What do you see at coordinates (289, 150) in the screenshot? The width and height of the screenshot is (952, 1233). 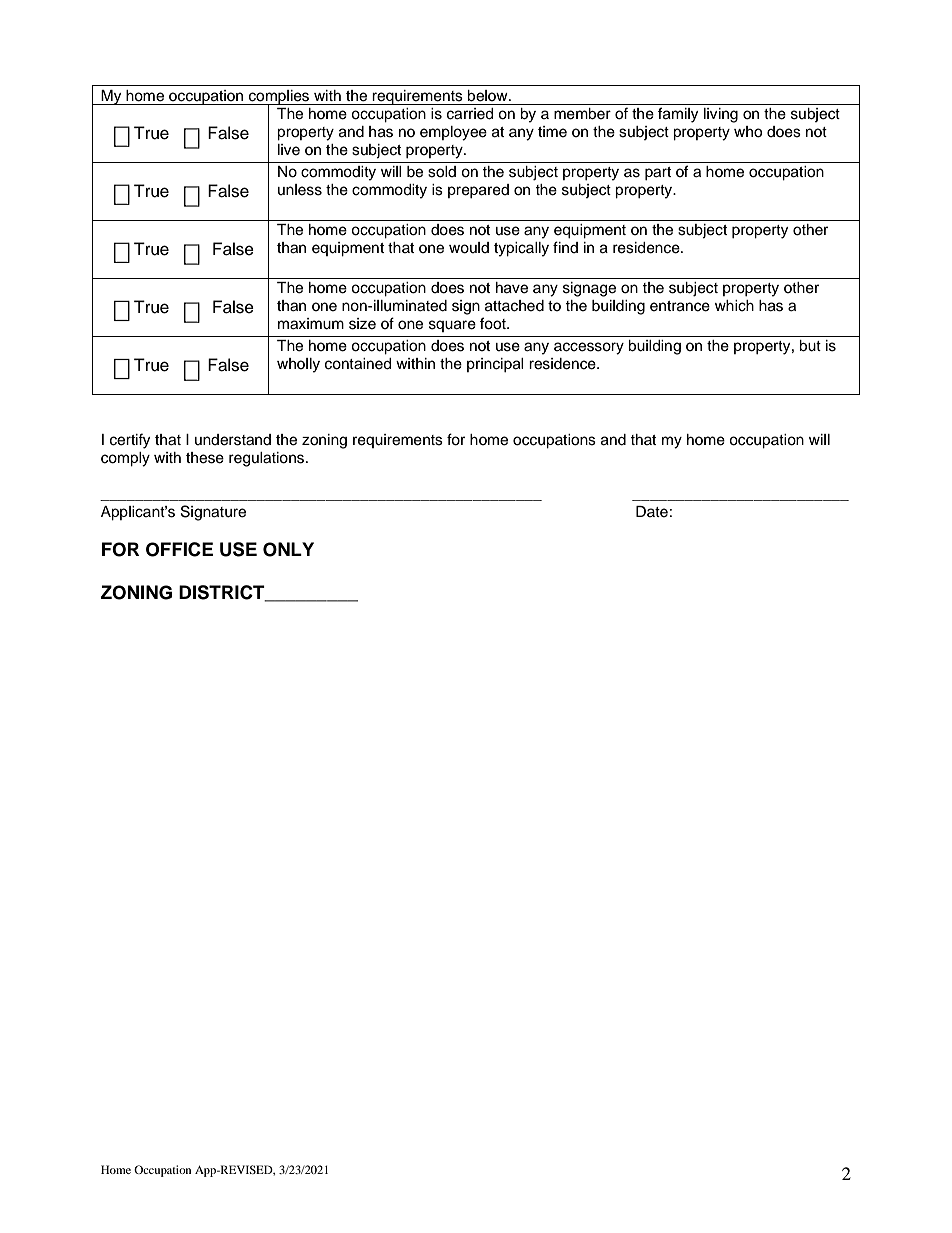 I see `live` at bounding box center [289, 150].
